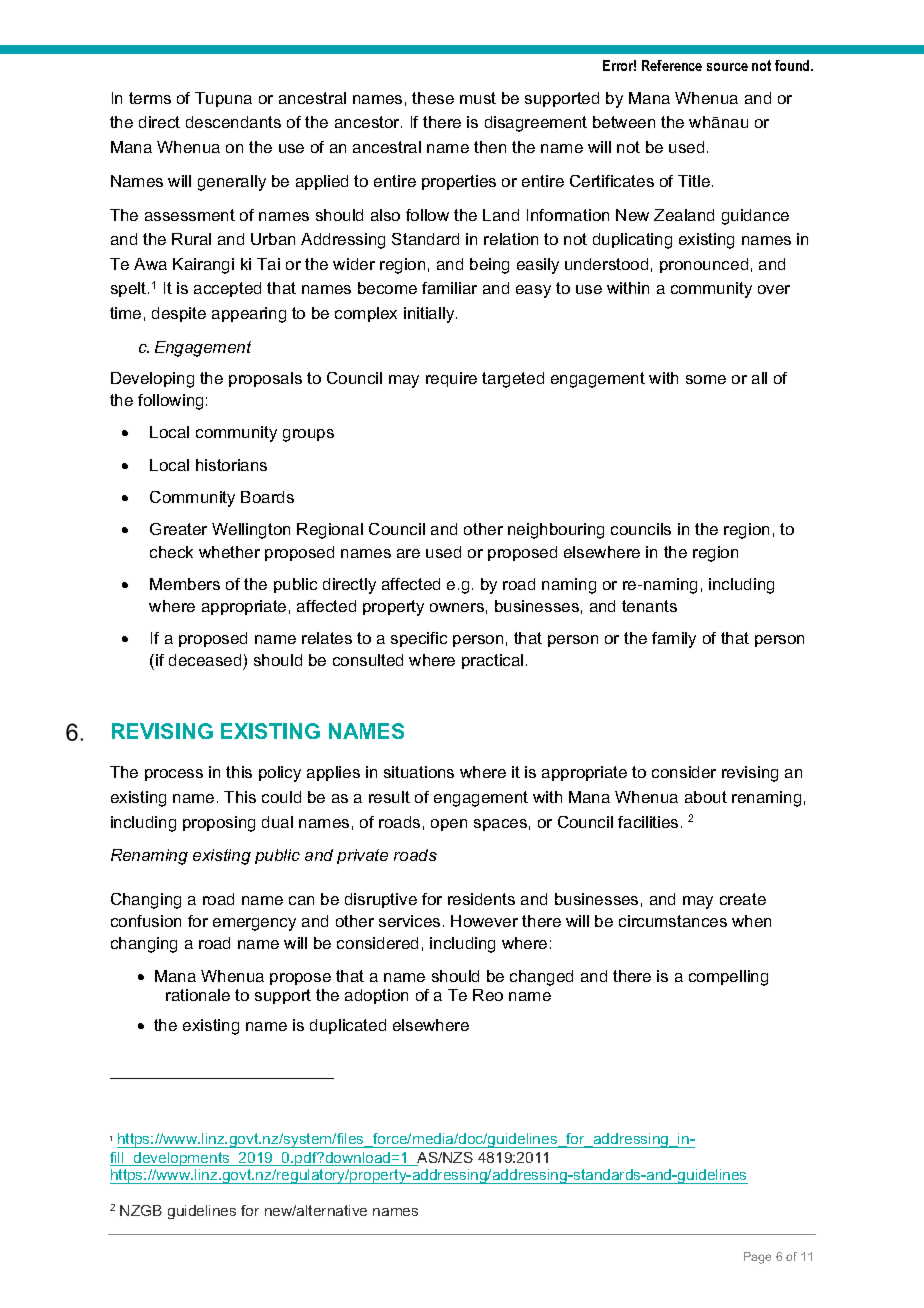 The image size is (924, 1308). Describe the element at coordinates (674, 640) in the screenshot. I see `family` at that location.
